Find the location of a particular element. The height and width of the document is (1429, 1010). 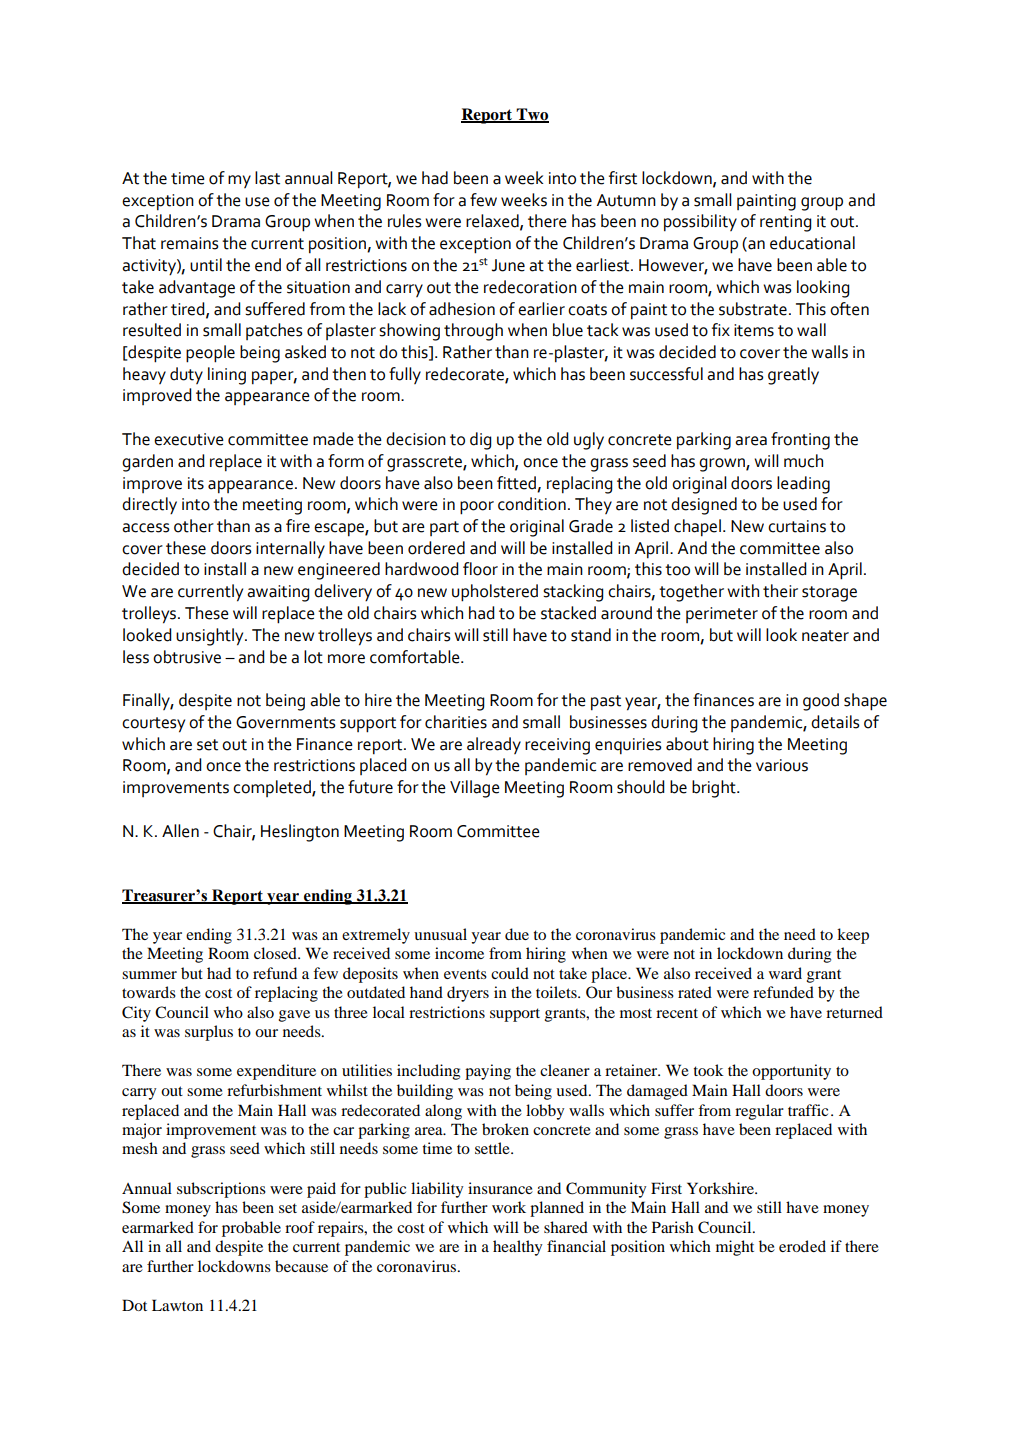

fronting is located at coordinates (800, 441).
